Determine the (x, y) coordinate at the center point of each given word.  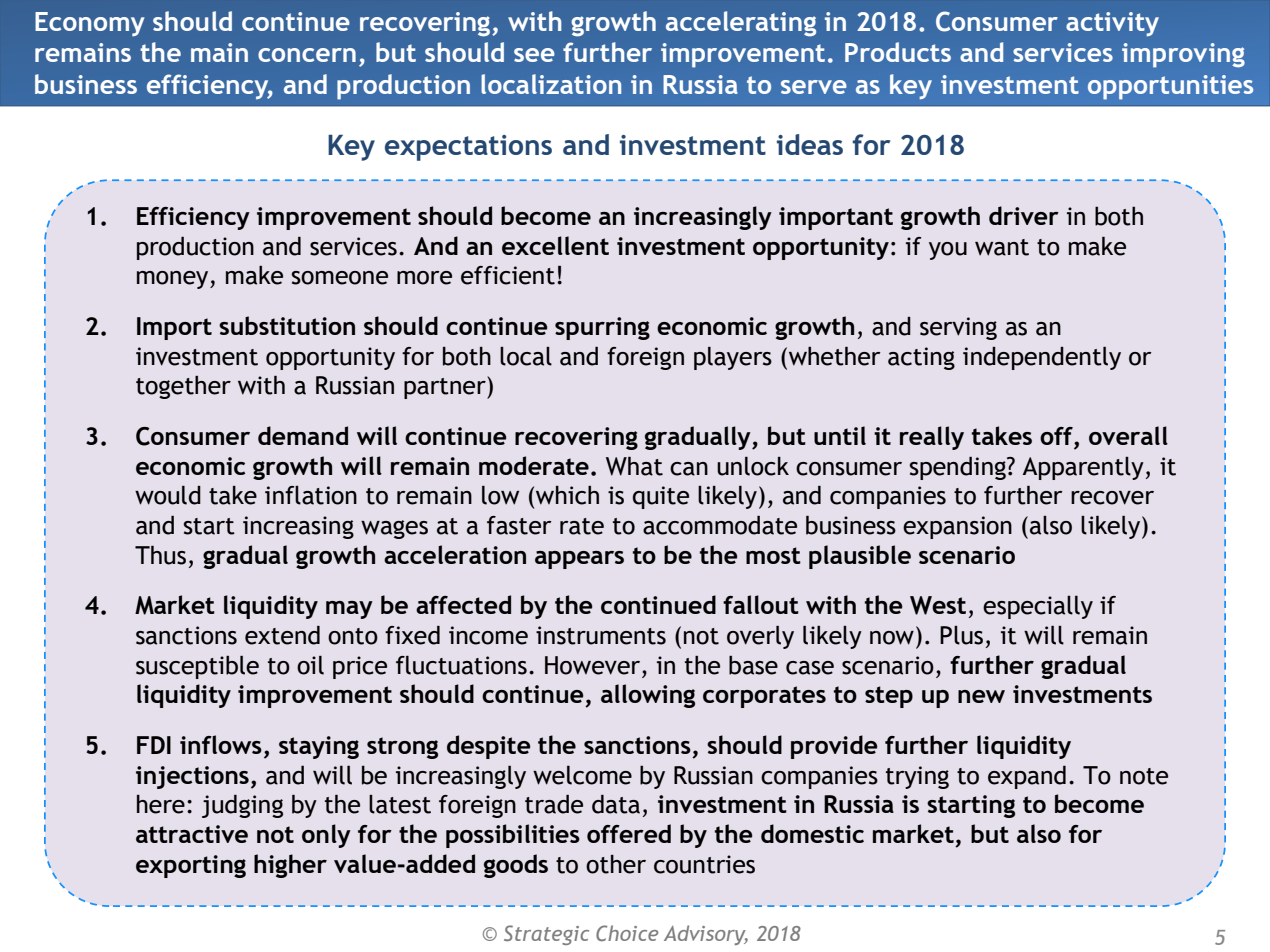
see (534, 55)
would (168, 495)
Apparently (1083, 468)
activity (1112, 24)
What (634, 466)
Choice (627, 933)
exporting (191, 866)
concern (307, 55)
